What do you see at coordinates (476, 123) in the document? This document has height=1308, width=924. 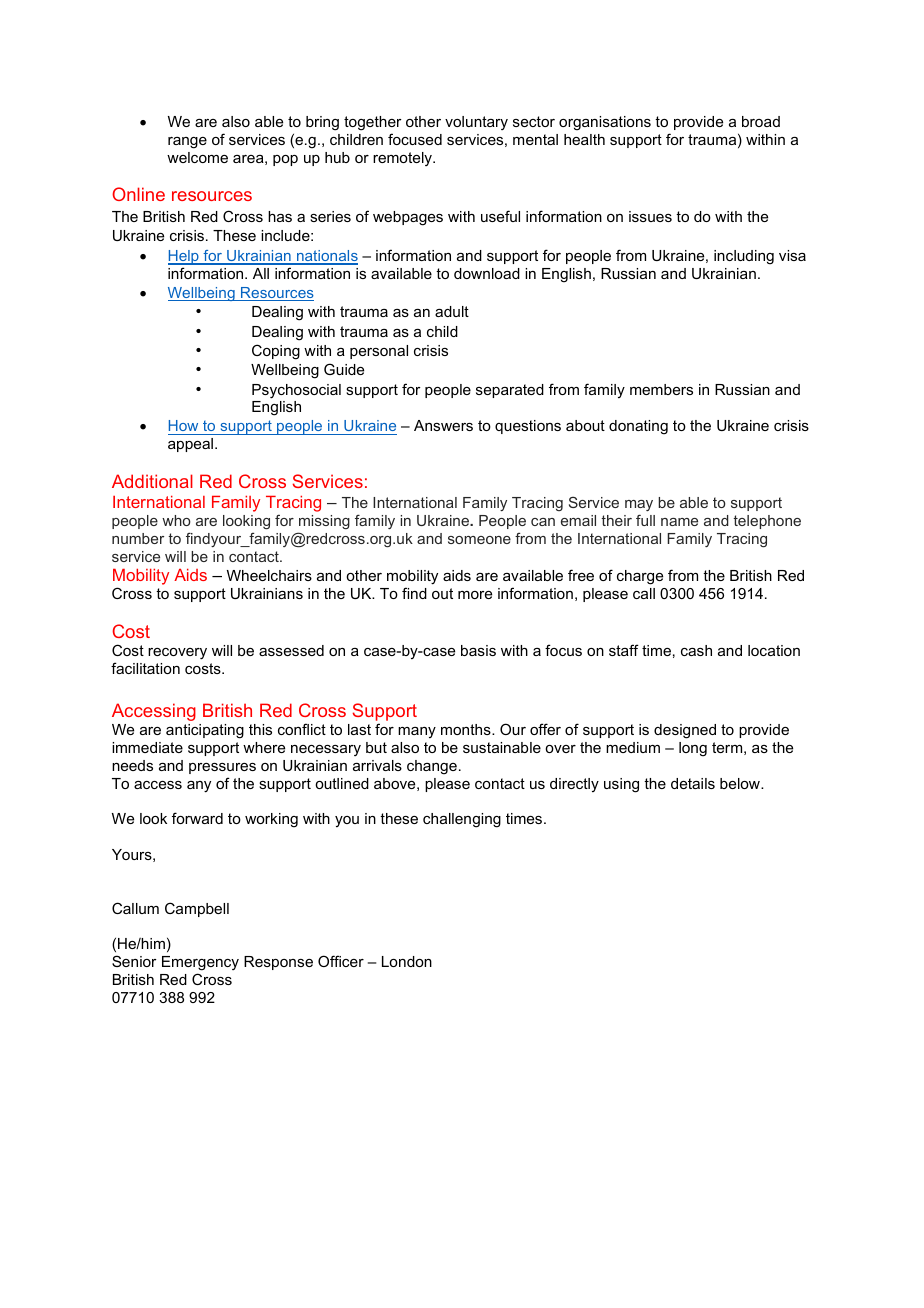 I see `voluntary` at bounding box center [476, 123].
